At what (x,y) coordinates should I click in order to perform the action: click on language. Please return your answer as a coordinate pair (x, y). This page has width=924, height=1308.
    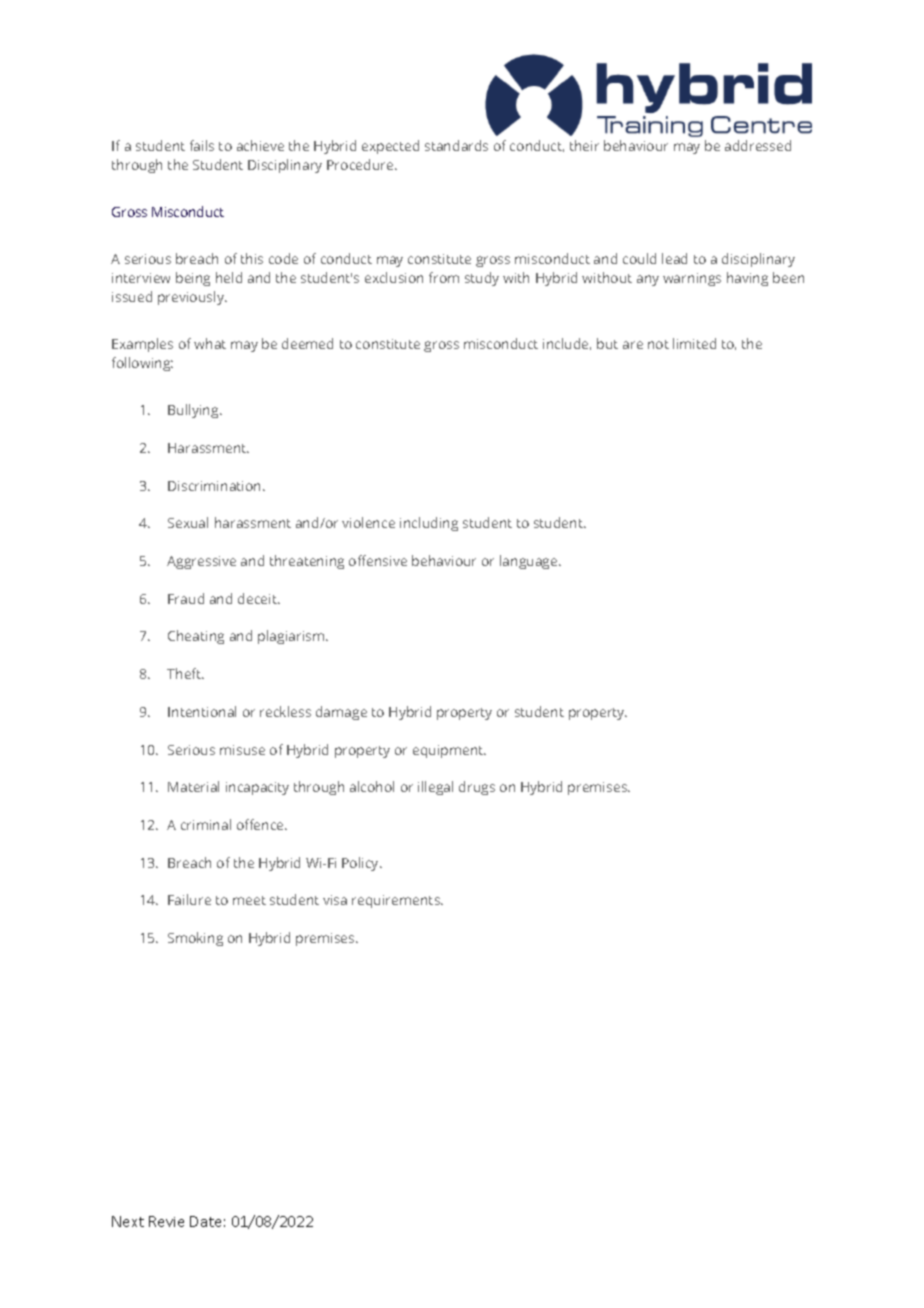
    Looking at the image, I should click on (530, 562).
